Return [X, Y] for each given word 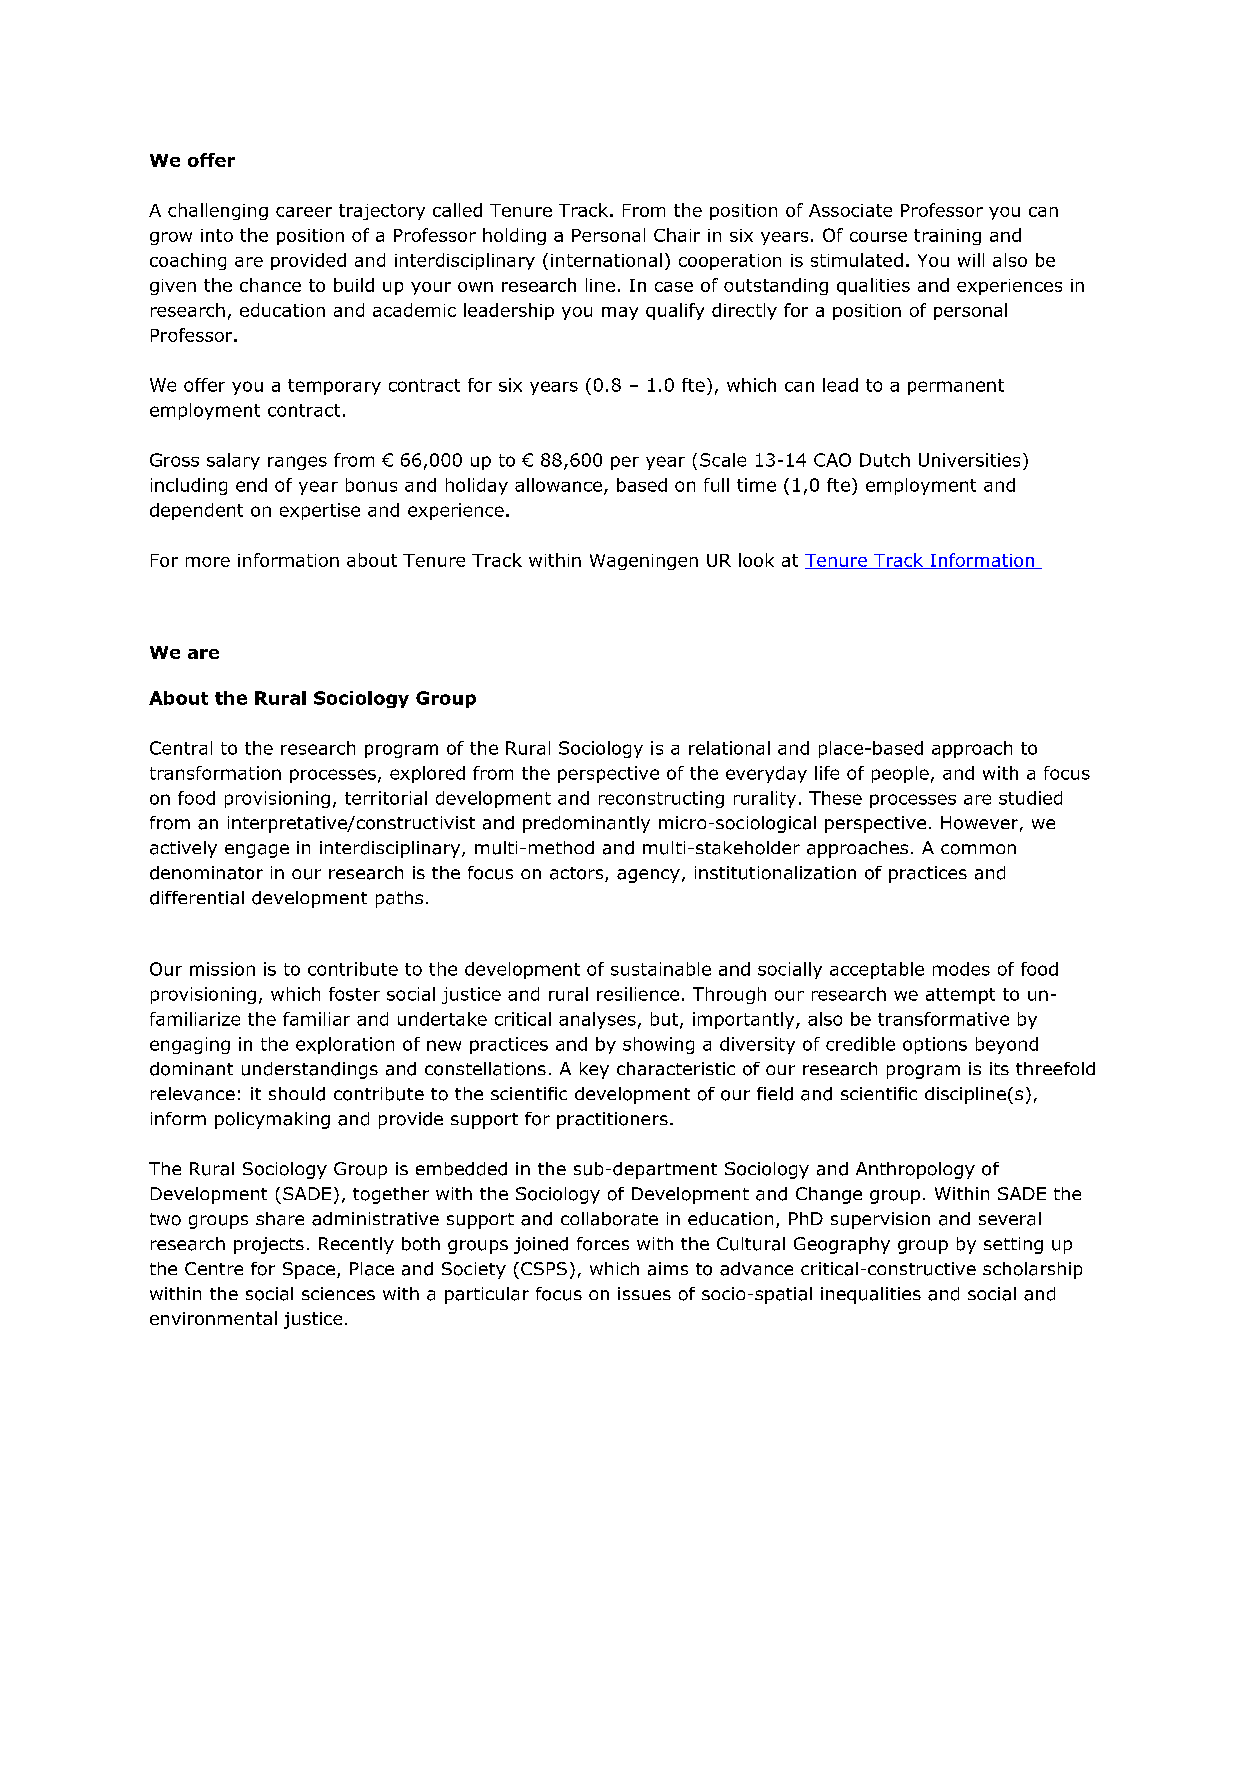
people [900, 774]
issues [644, 1293]
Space [309, 1270]
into [217, 235]
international [606, 260]
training [947, 237]
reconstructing [661, 799]
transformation [215, 773]
